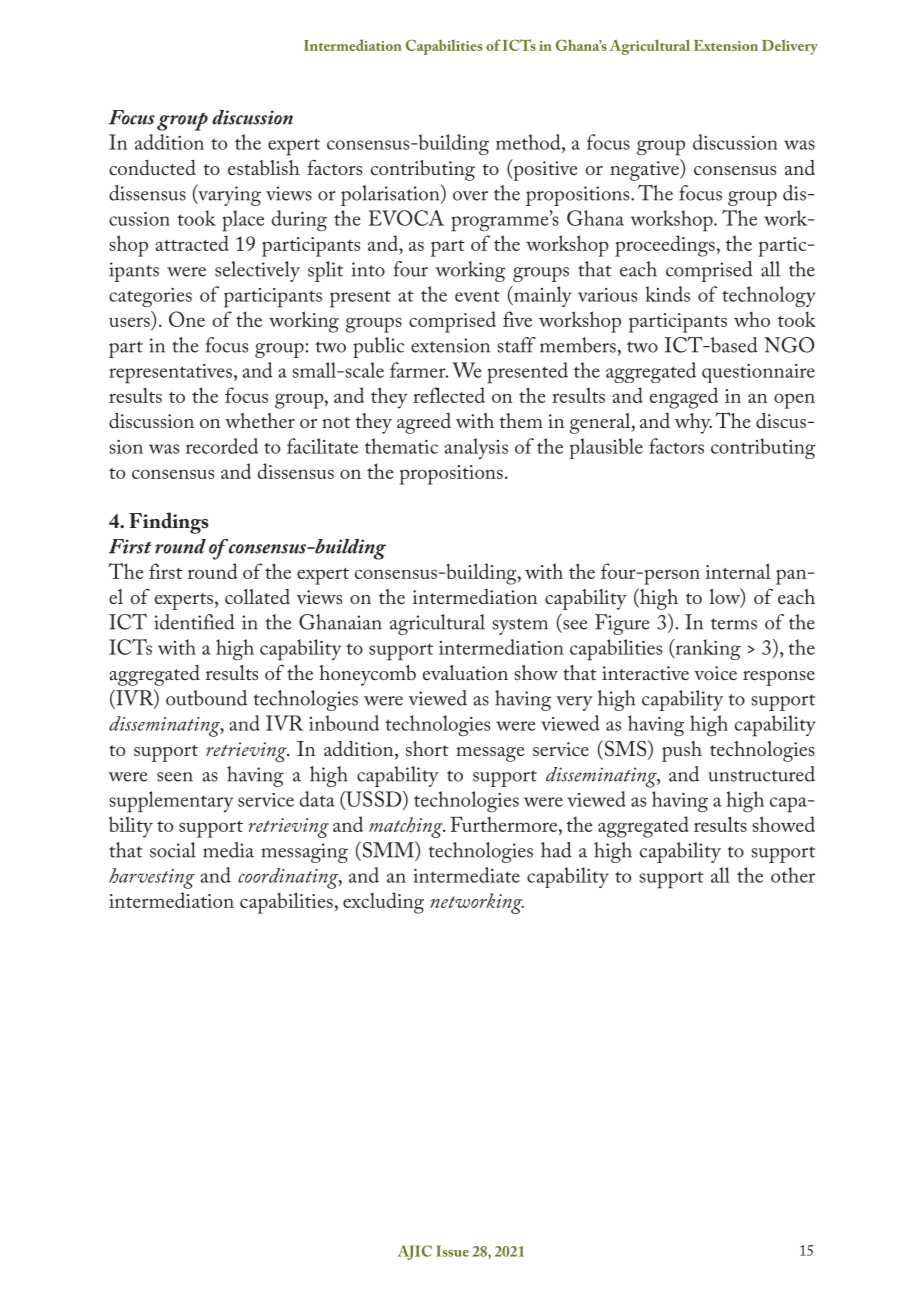 The image size is (924, 1305). What do you see at coordinates (383, 903) in the page?
I see `excluding` at bounding box center [383, 903].
